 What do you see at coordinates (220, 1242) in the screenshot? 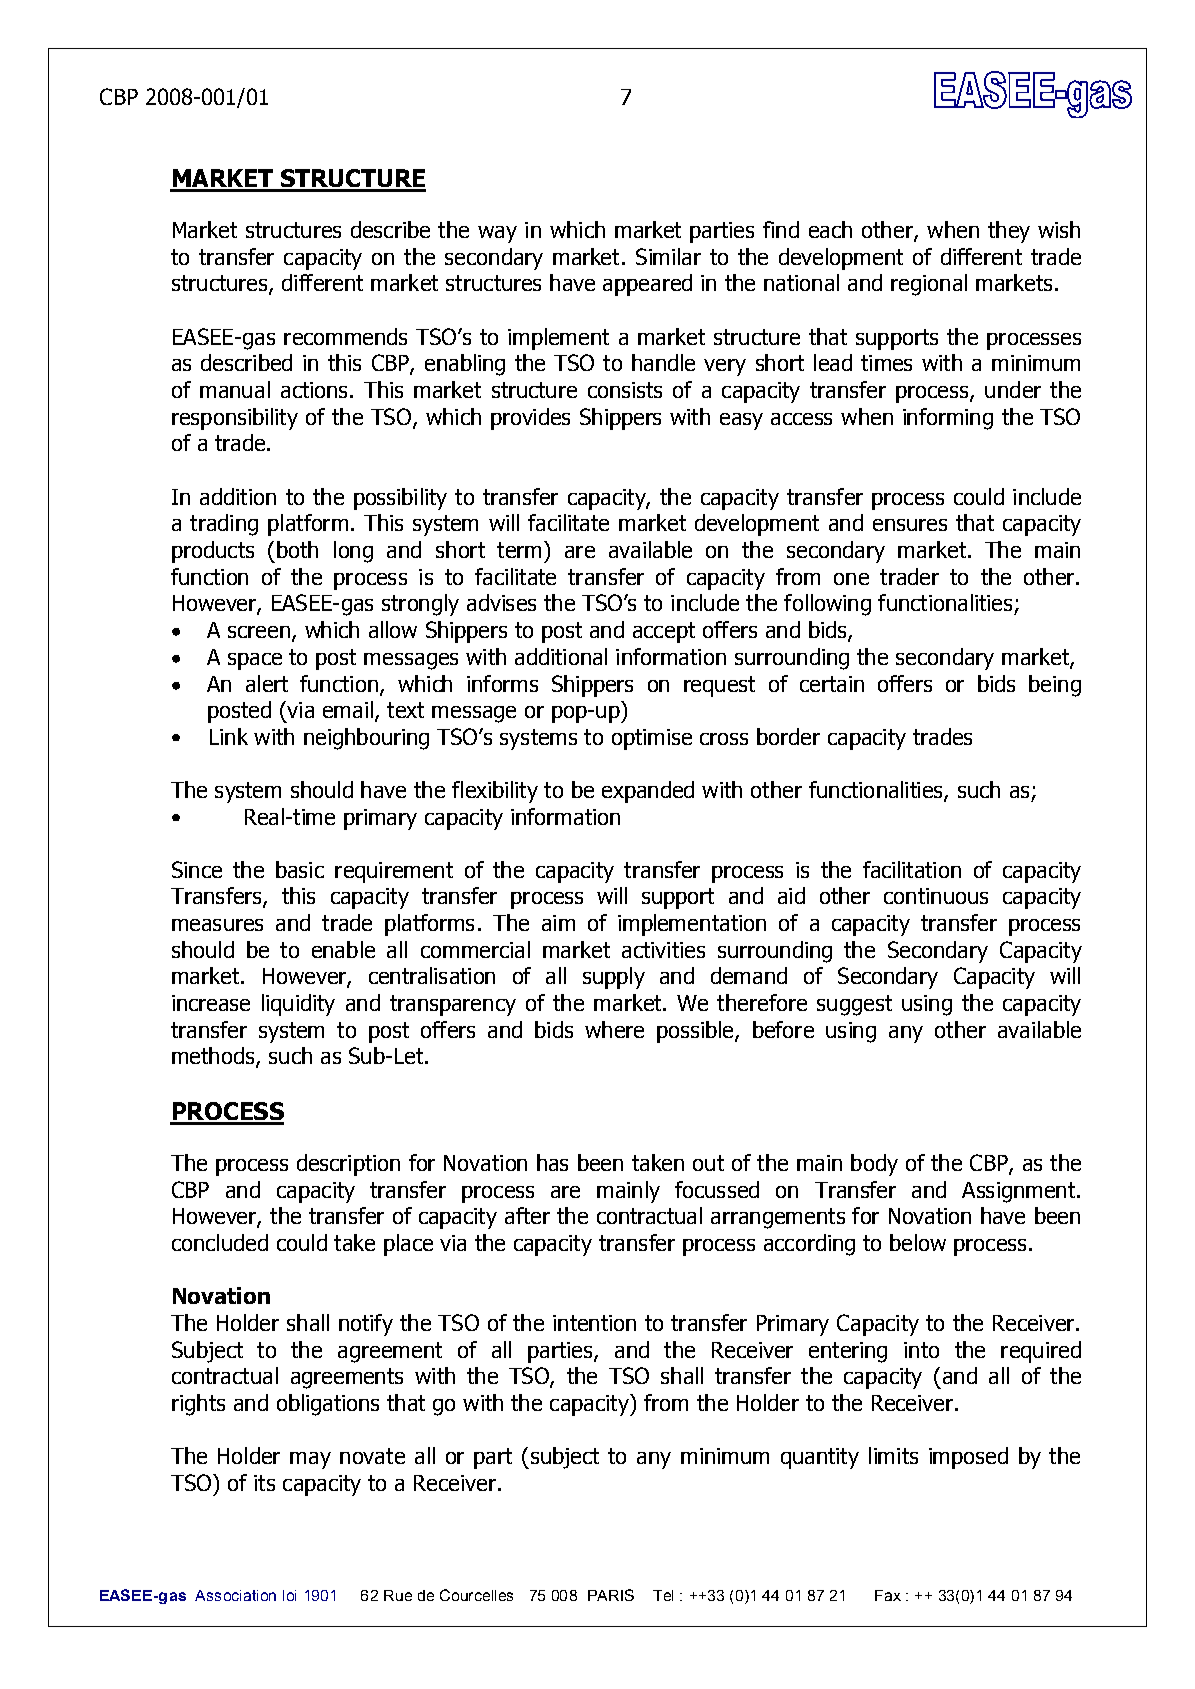
I see `concluded` at bounding box center [220, 1242].
